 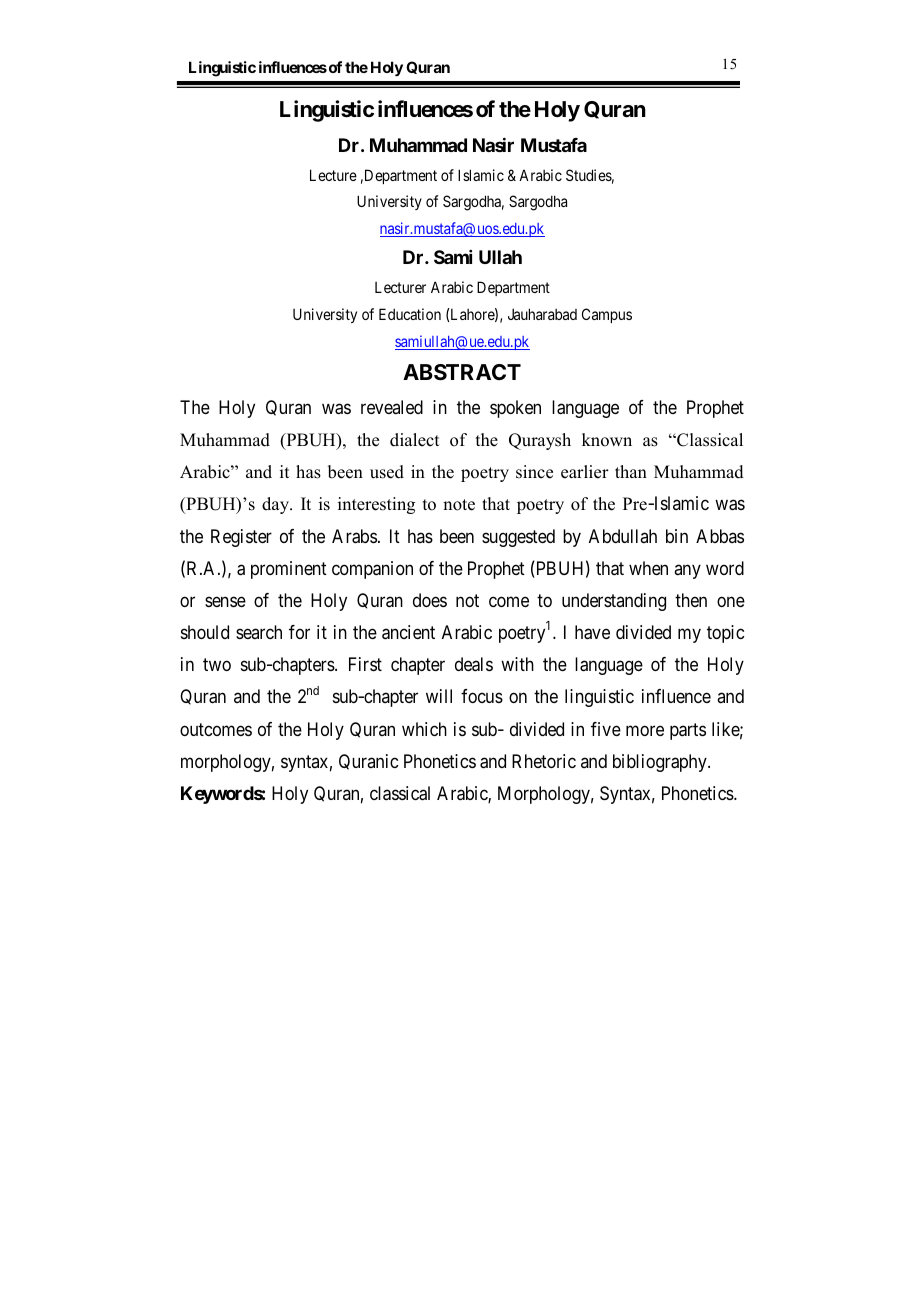 What do you see at coordinates (410, 314) in the screenshot?
I see `Education` at bounding box center [410, 314].
